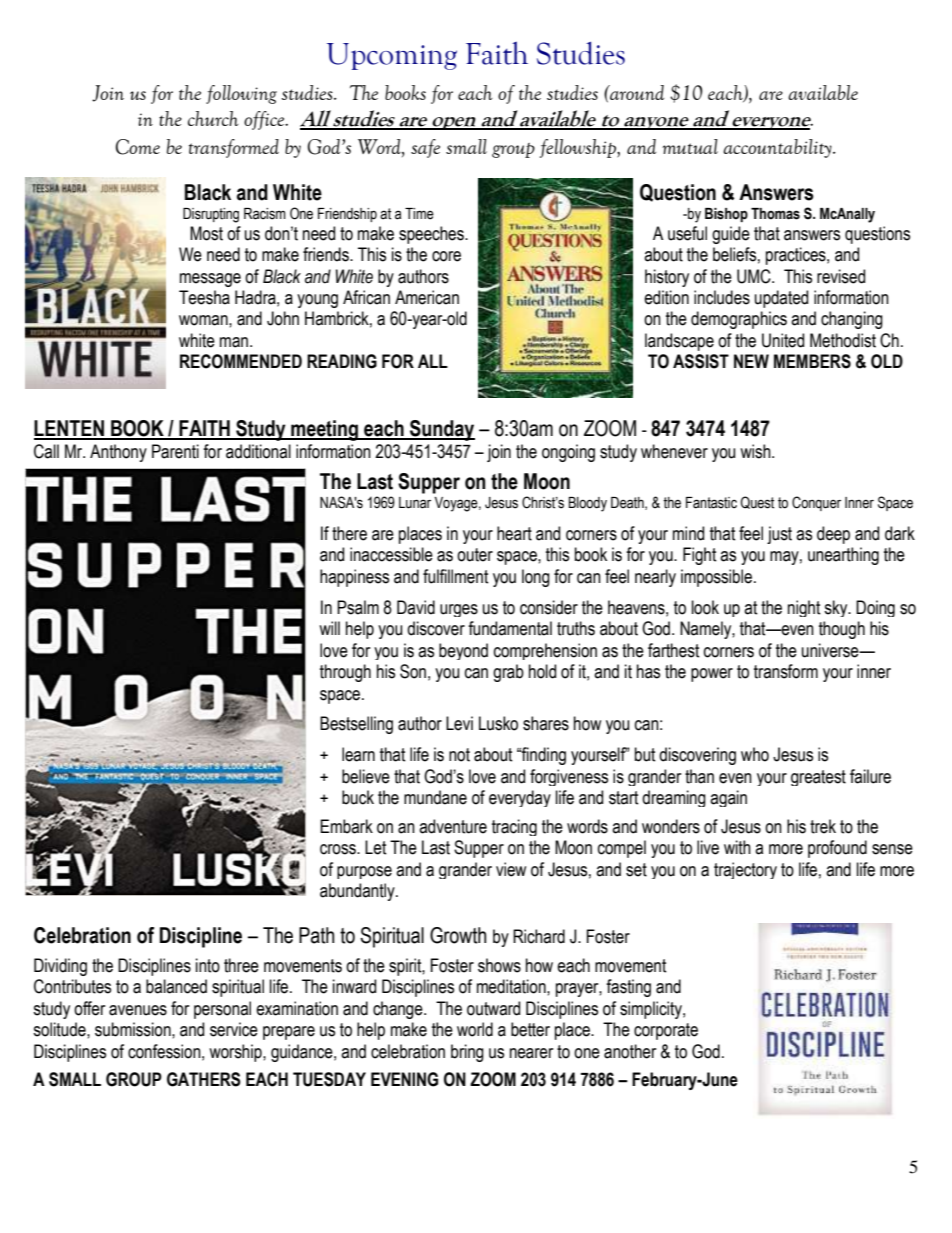  Describe the element at coordinates (392, 56) in the screenshot. I see `Upcoming` at that location.
